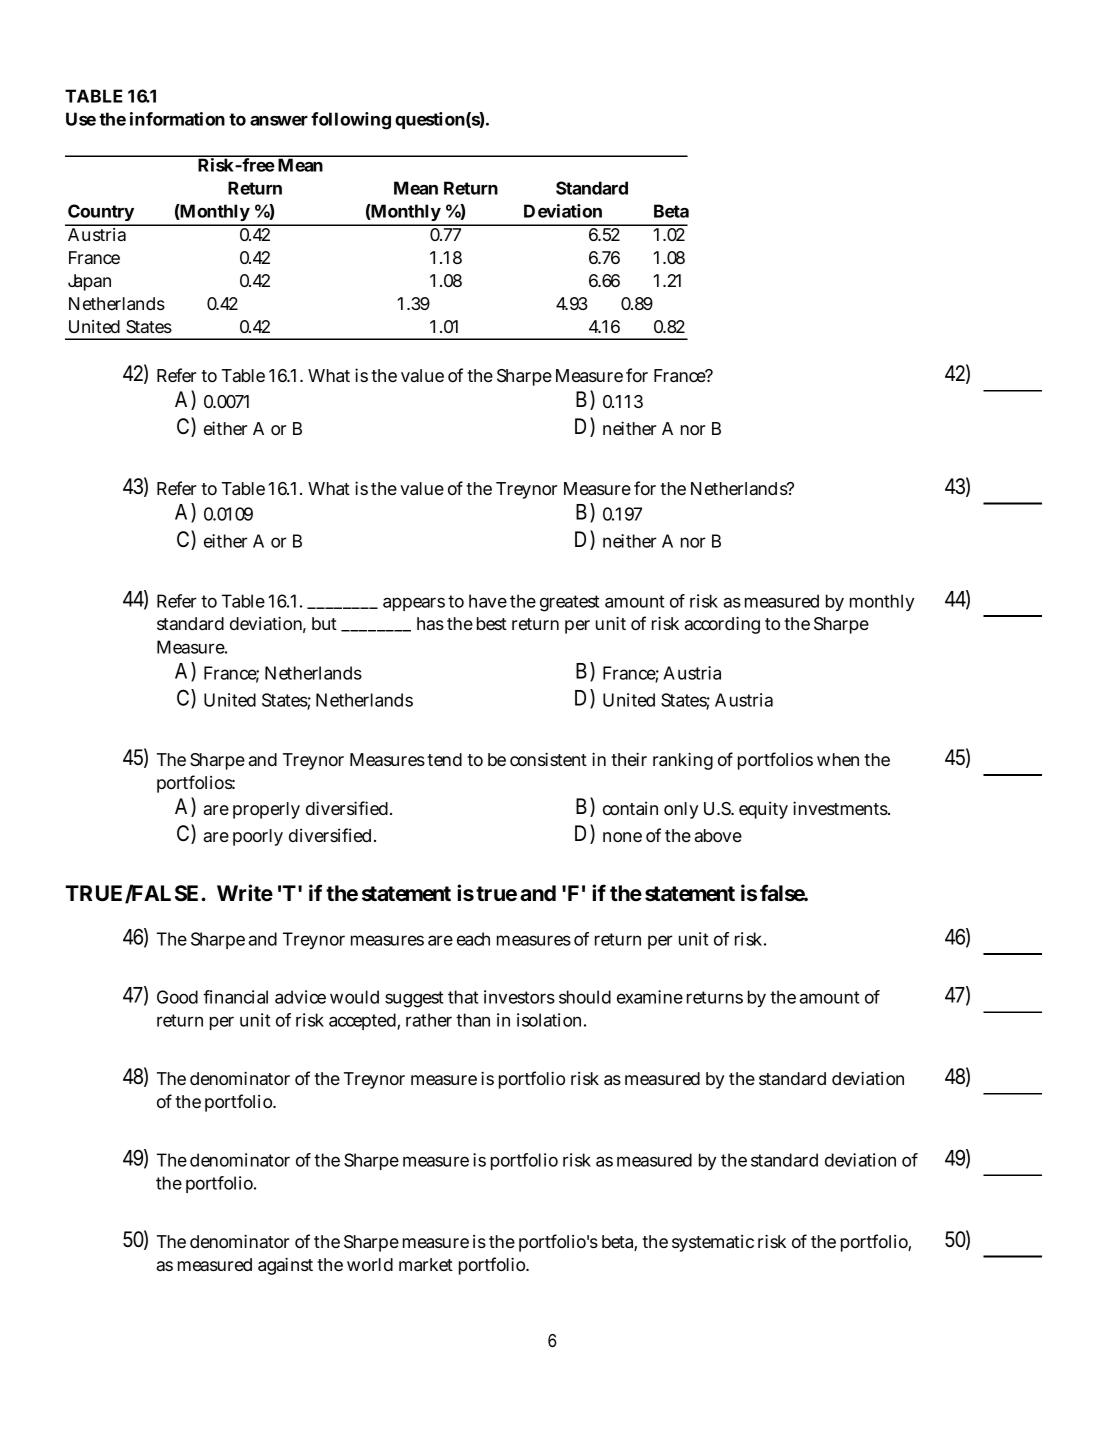 This screenshot has height=1433, width=1107. I want to click on Japan, so click(89, 282).
